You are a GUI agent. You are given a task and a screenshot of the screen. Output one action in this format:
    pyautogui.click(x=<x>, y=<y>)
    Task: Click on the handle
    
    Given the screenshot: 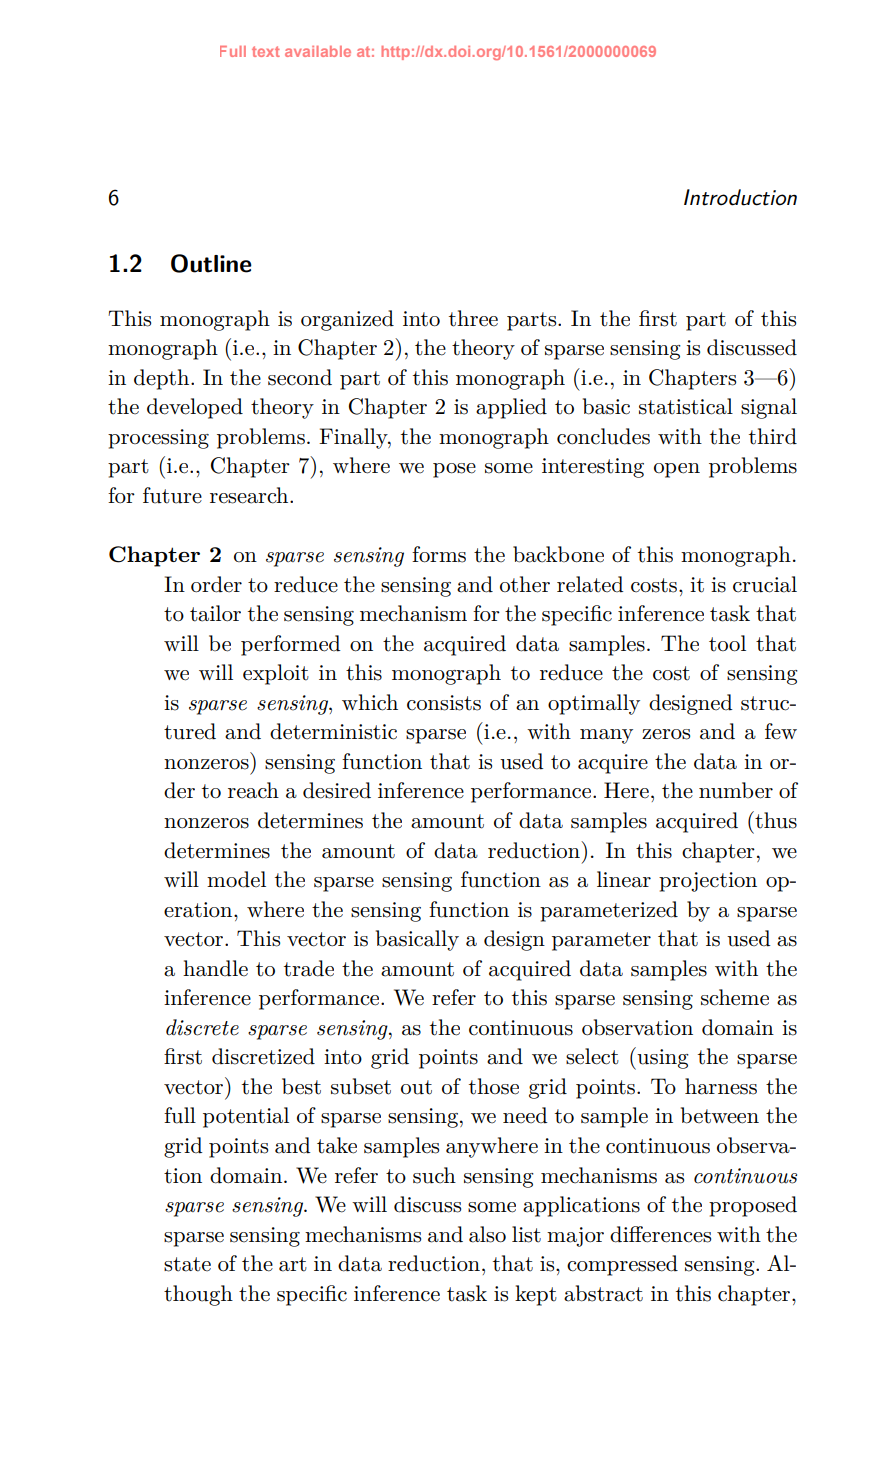 What is the action you would take?
    pyautogui.click(x=215, y=968)
